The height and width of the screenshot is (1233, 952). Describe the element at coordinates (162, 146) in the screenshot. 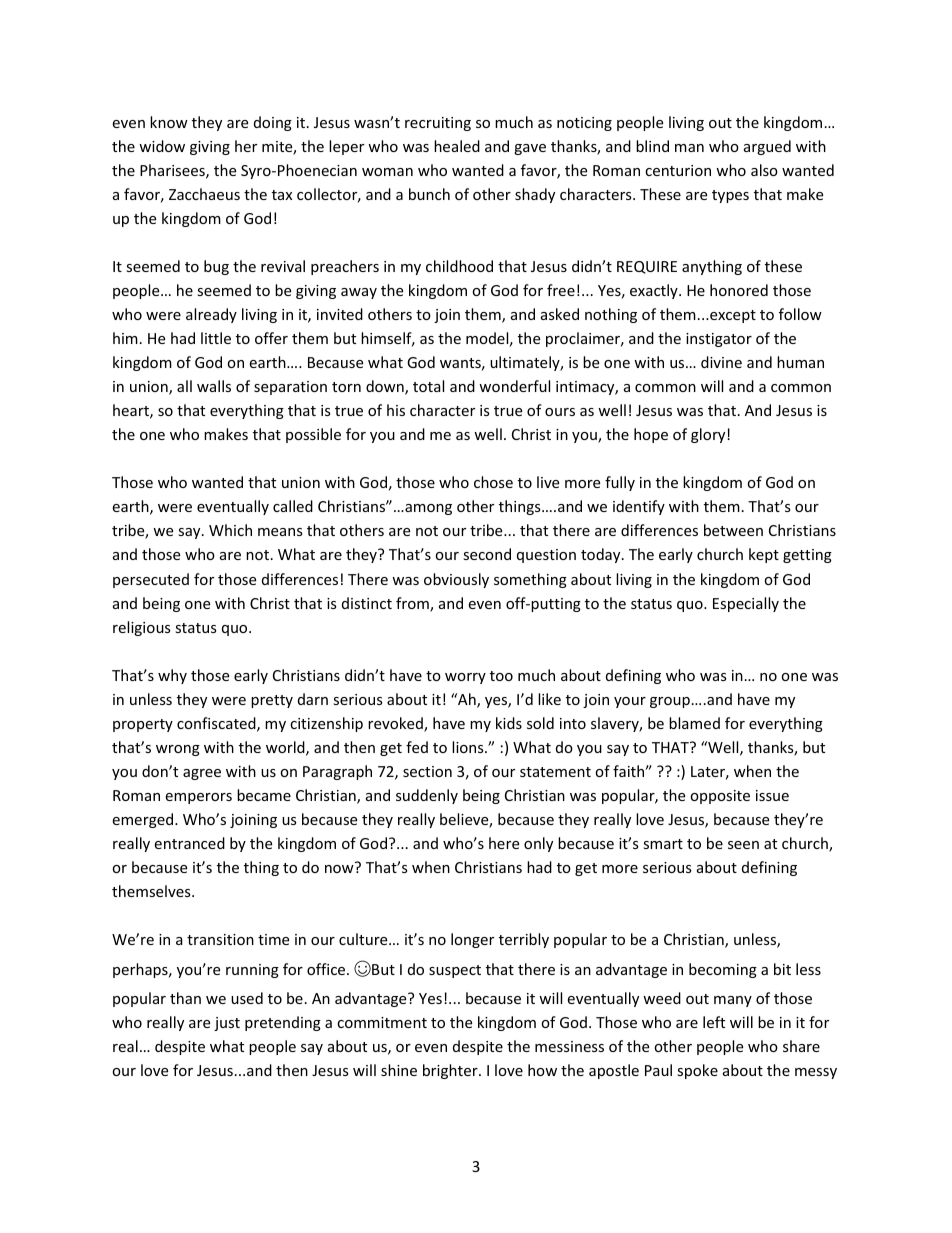

I see `widow` at that location.
